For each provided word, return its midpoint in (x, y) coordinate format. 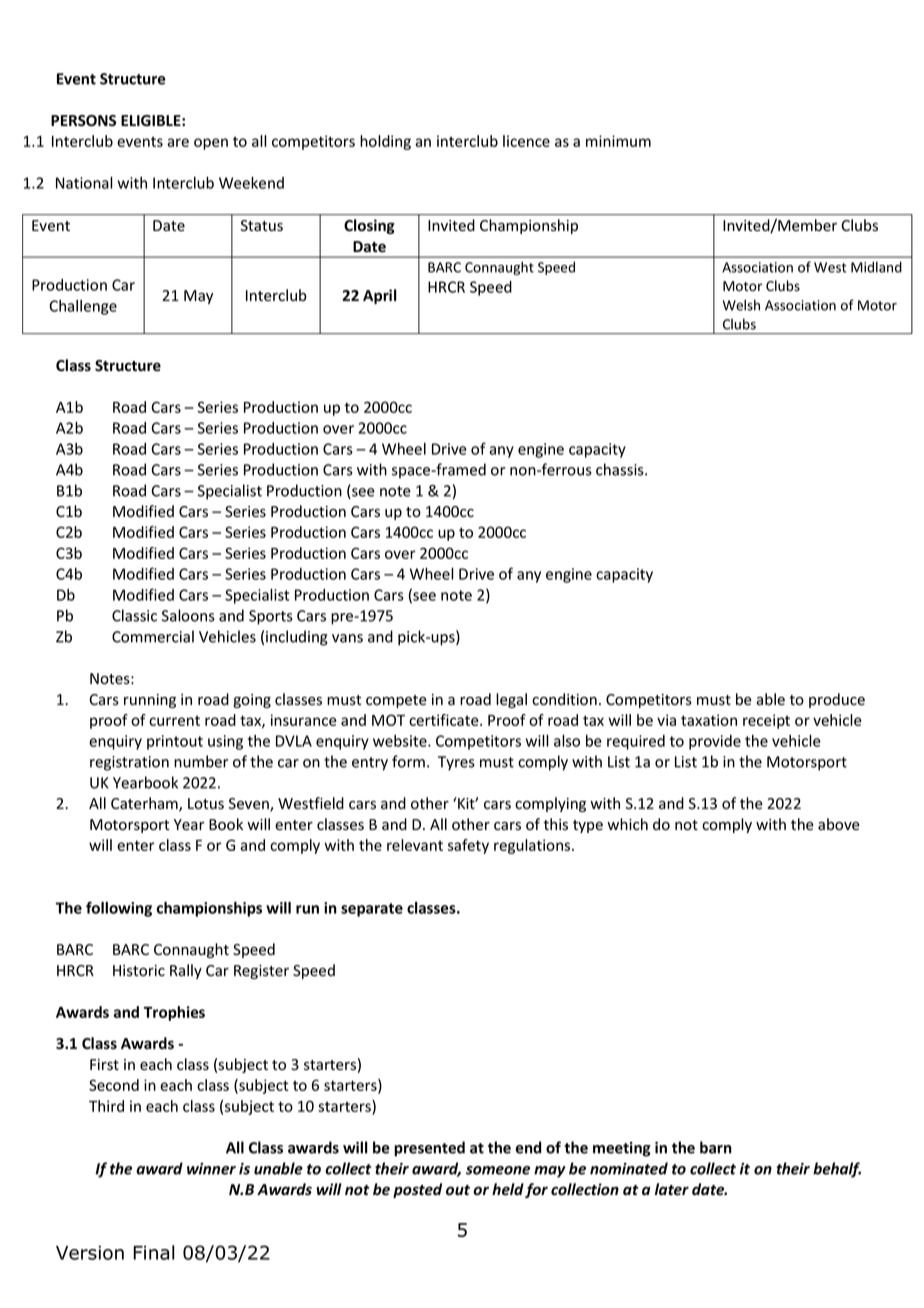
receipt (766, 721)
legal (511, 700)
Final (153, 1252)
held (508, 1189)
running (150, 701)
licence (526, 141)
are (178, 142)
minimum (618, 141)
